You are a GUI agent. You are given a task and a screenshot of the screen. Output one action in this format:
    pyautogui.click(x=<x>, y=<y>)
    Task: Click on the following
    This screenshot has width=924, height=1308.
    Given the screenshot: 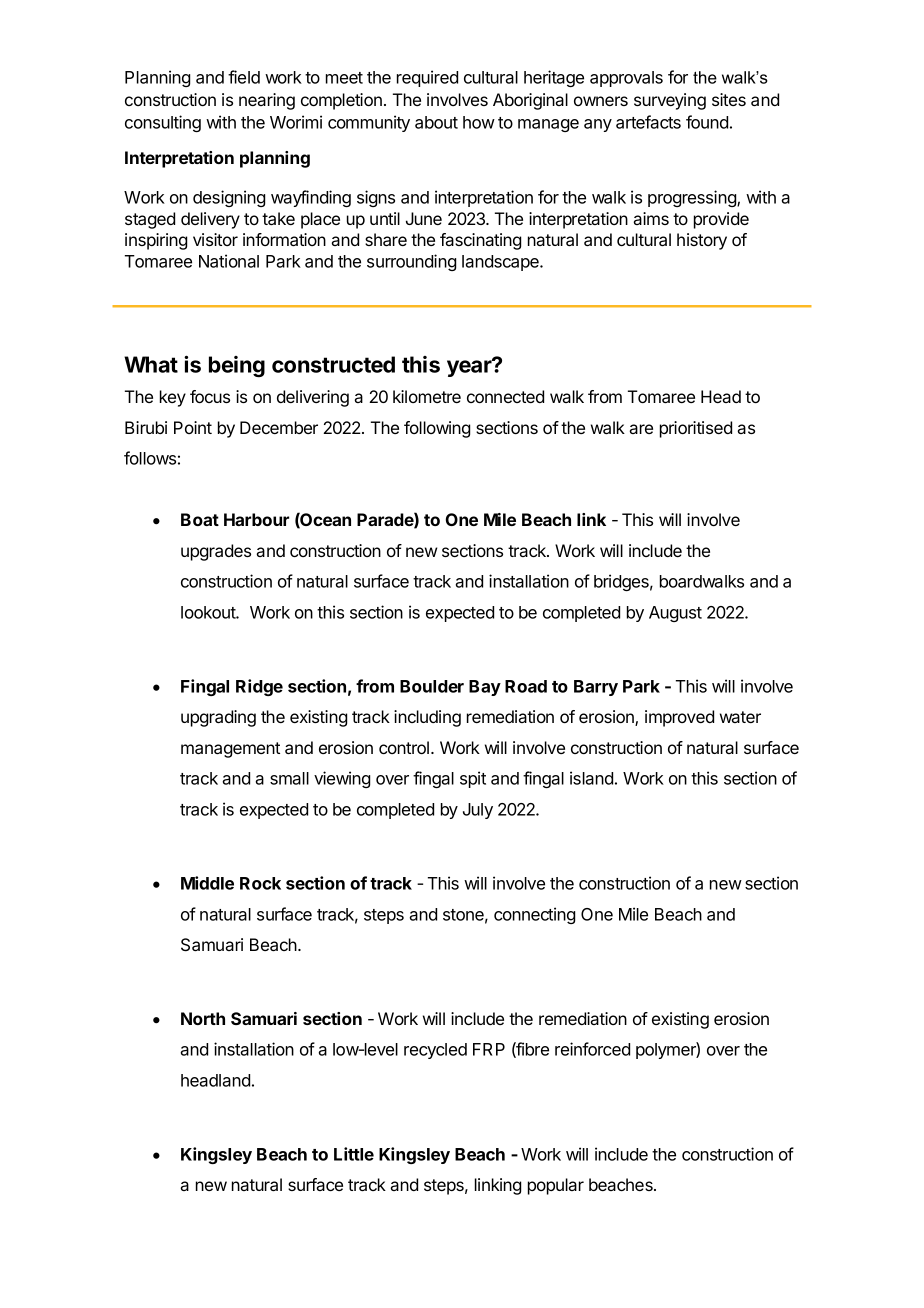 What is the action you would take?
    pyautogui.click(x=437, y=429)
